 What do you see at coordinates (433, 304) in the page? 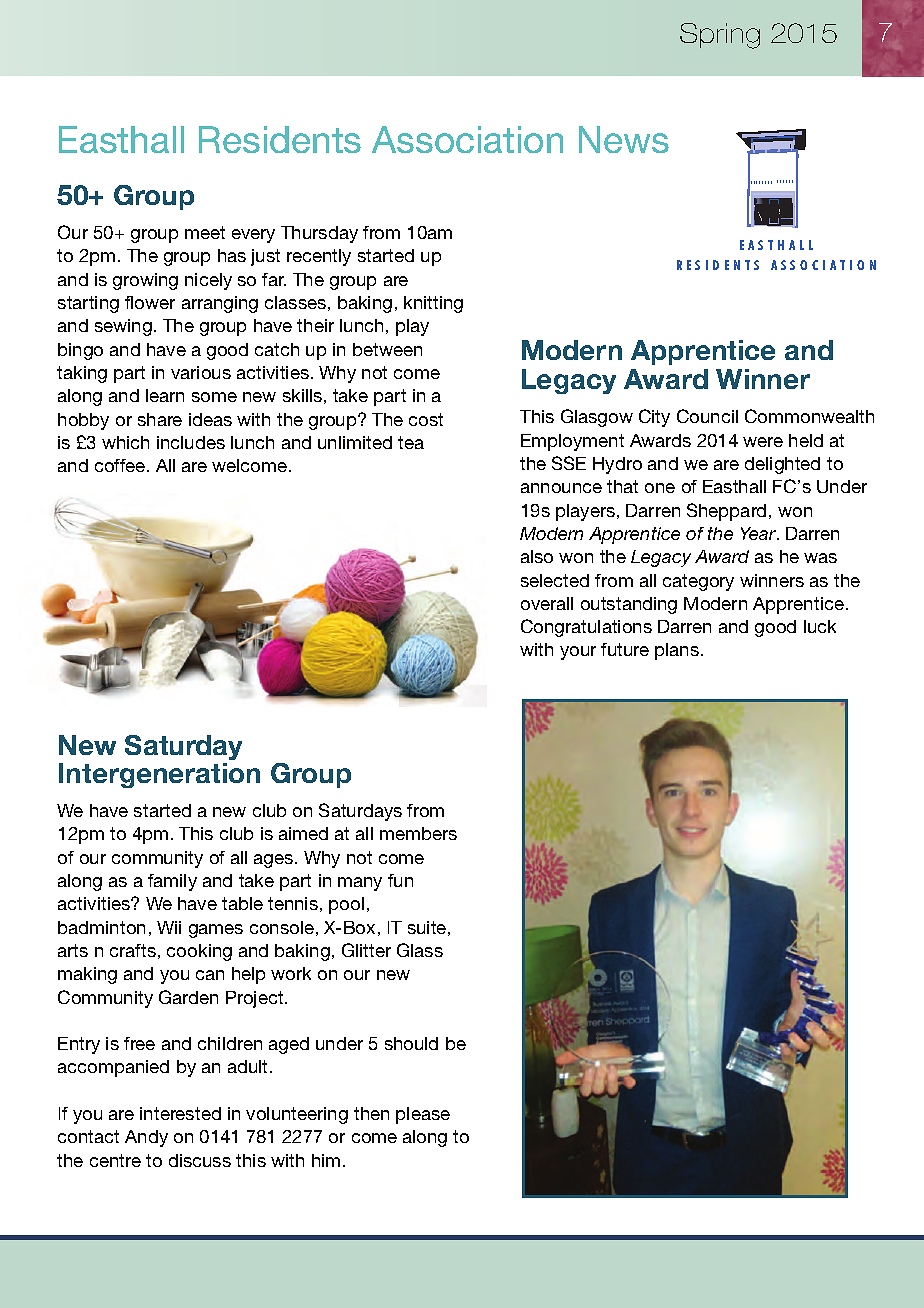
I see `knitting` at bounding box center [433, 304].
